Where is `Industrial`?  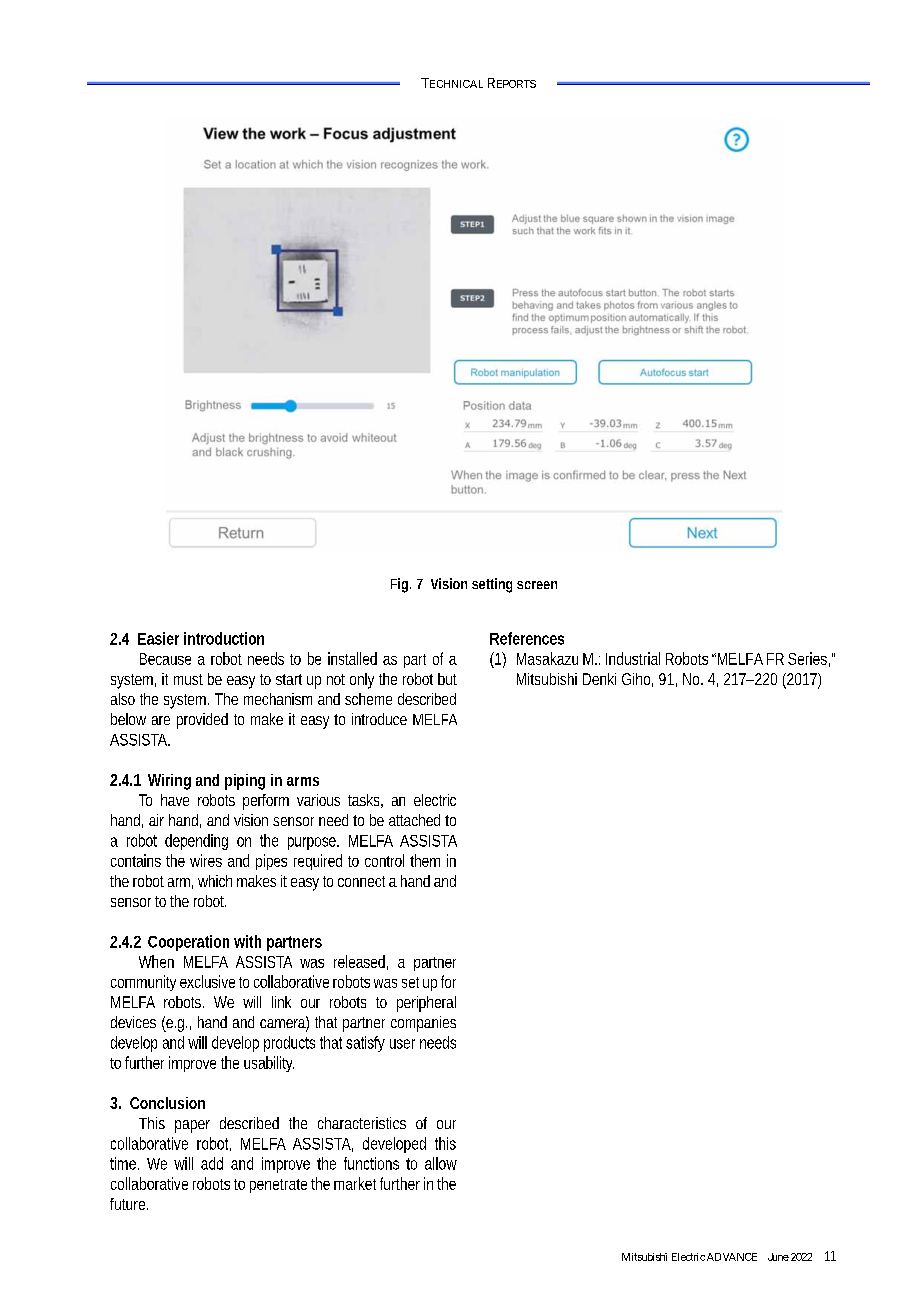
Industrial is located at coordinates (633, 658).
